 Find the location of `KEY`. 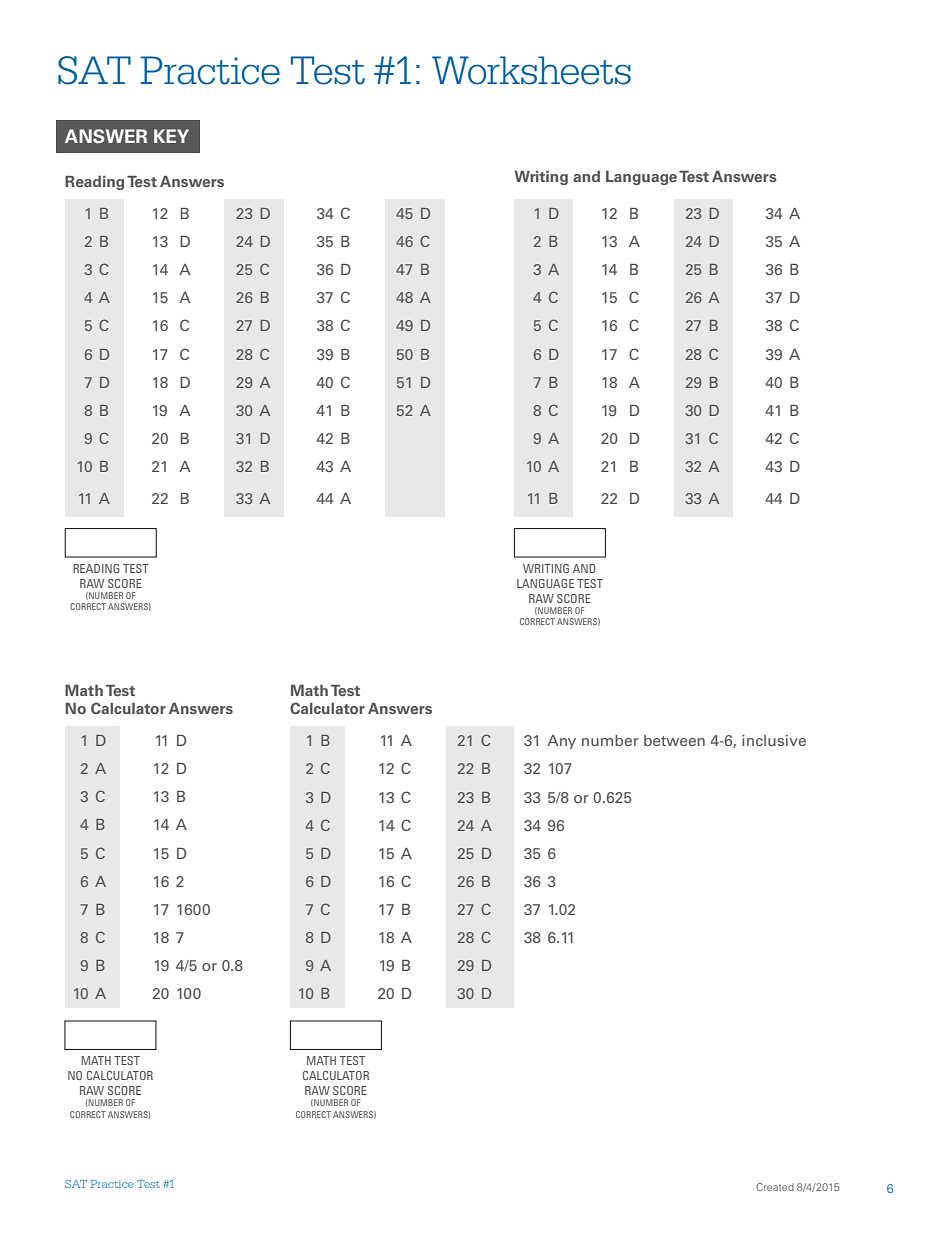

KEY is located at coordinates (171, 136).
